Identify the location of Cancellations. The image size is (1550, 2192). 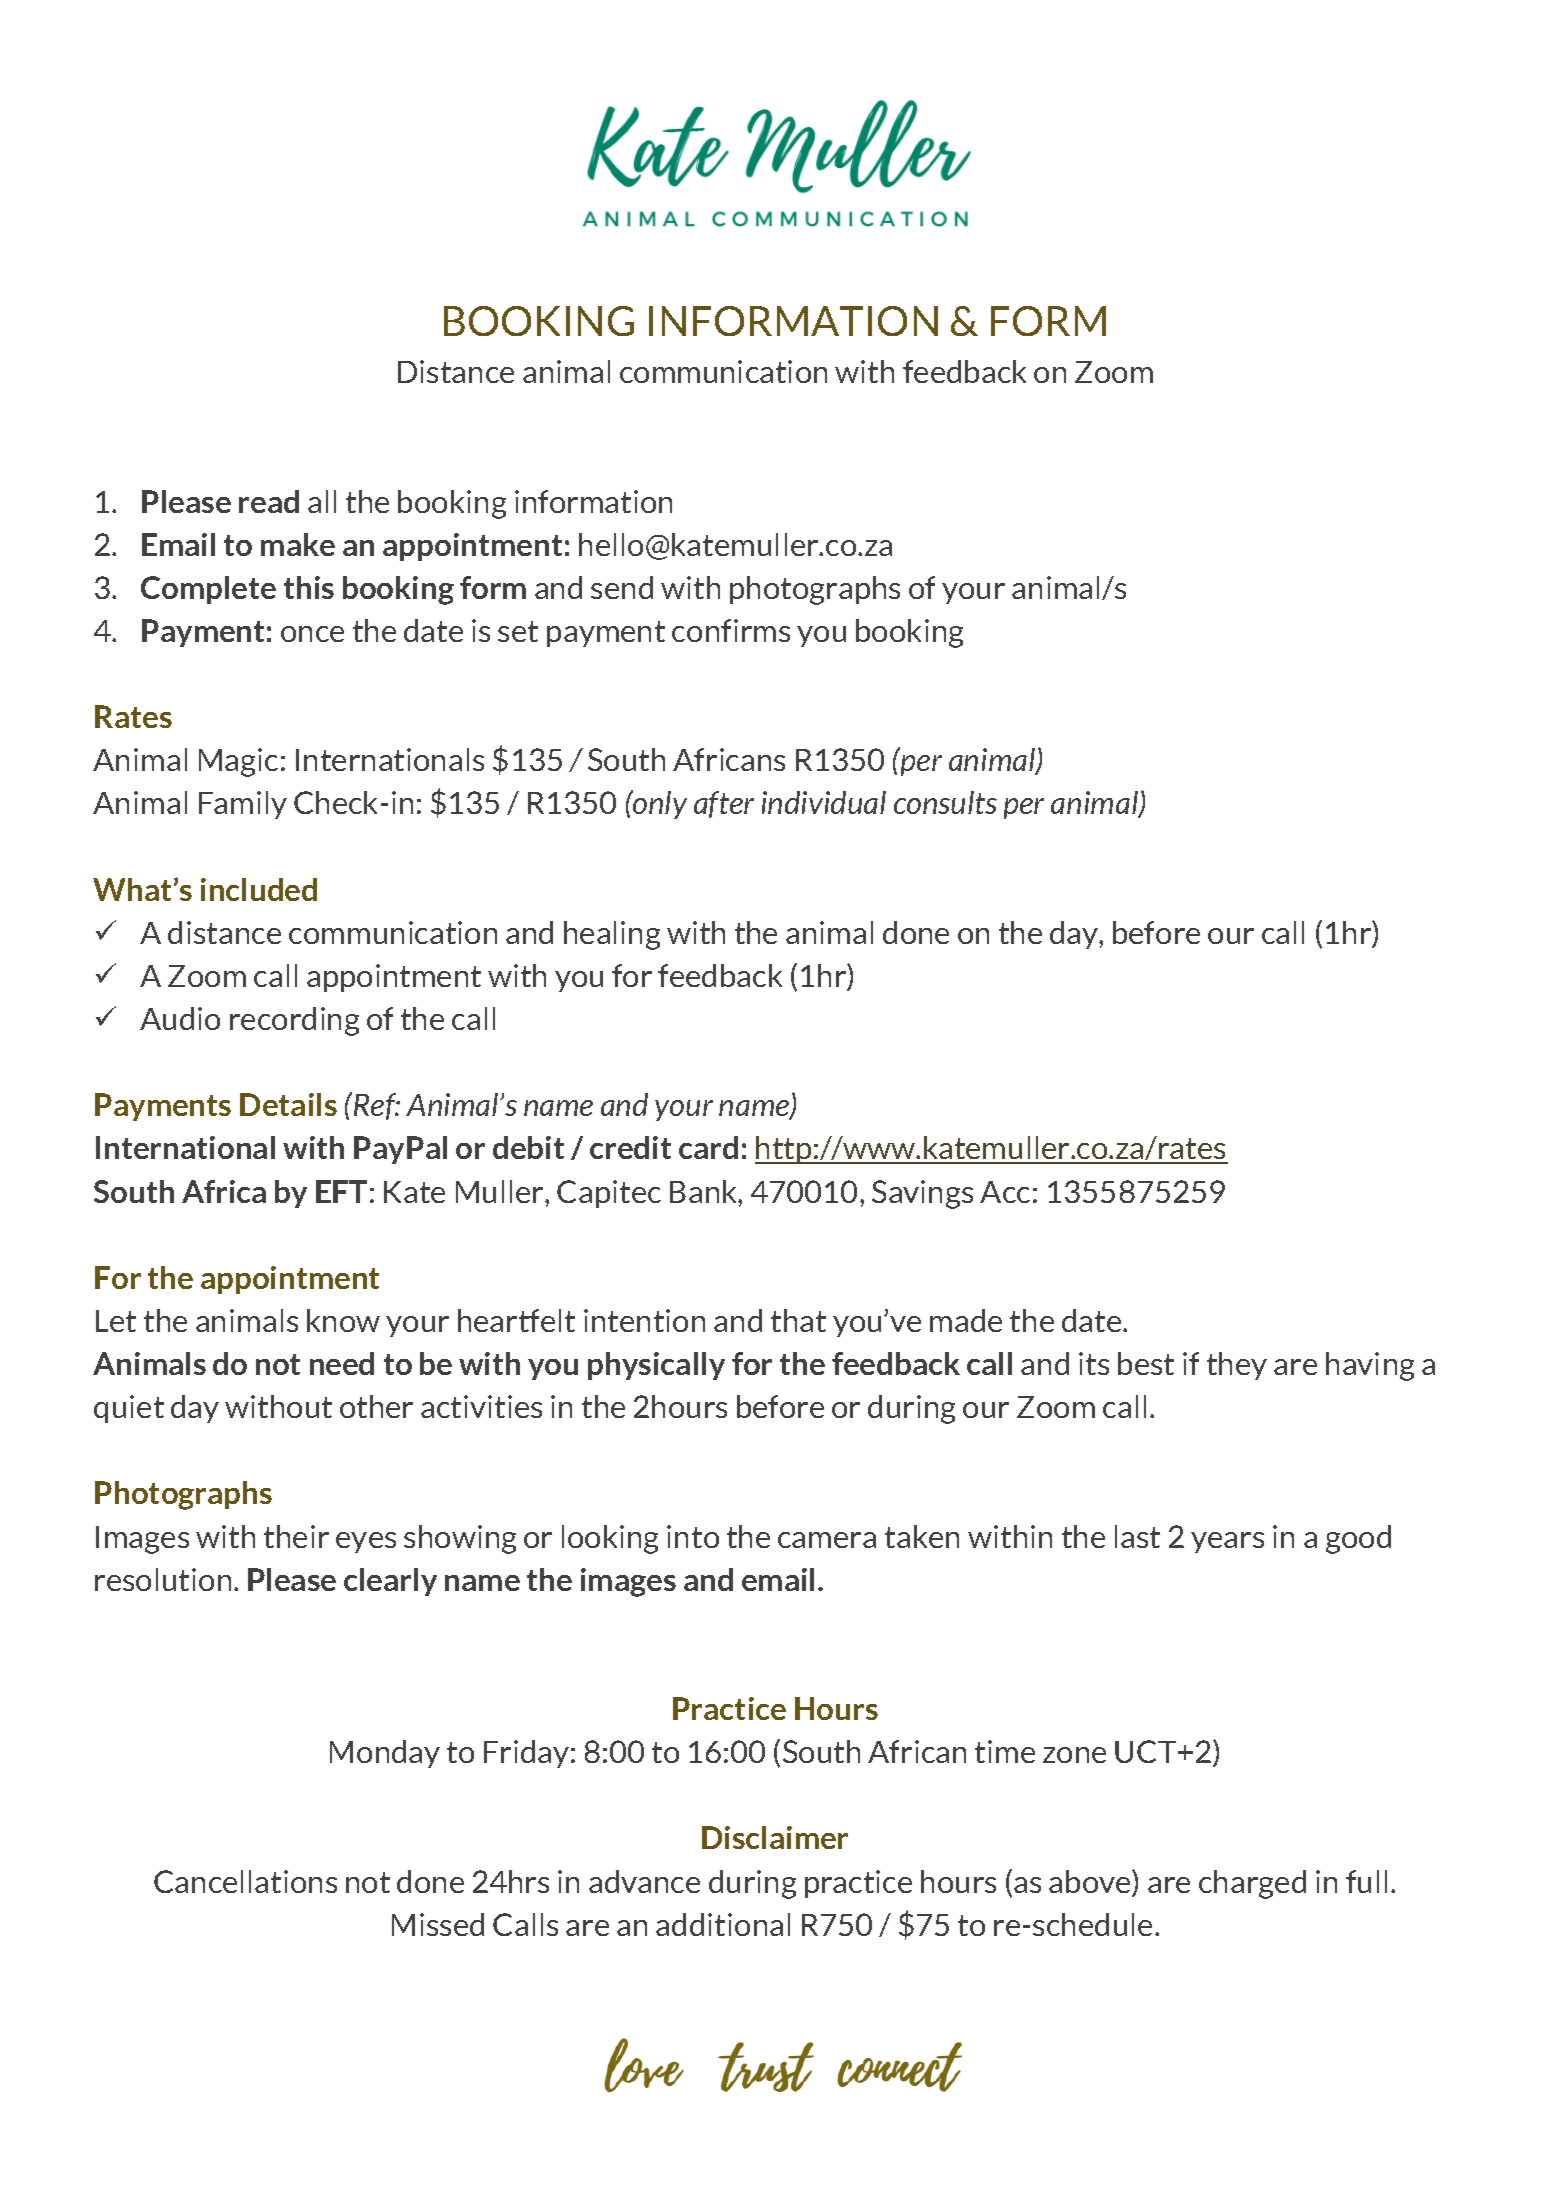
(245, 1881).
